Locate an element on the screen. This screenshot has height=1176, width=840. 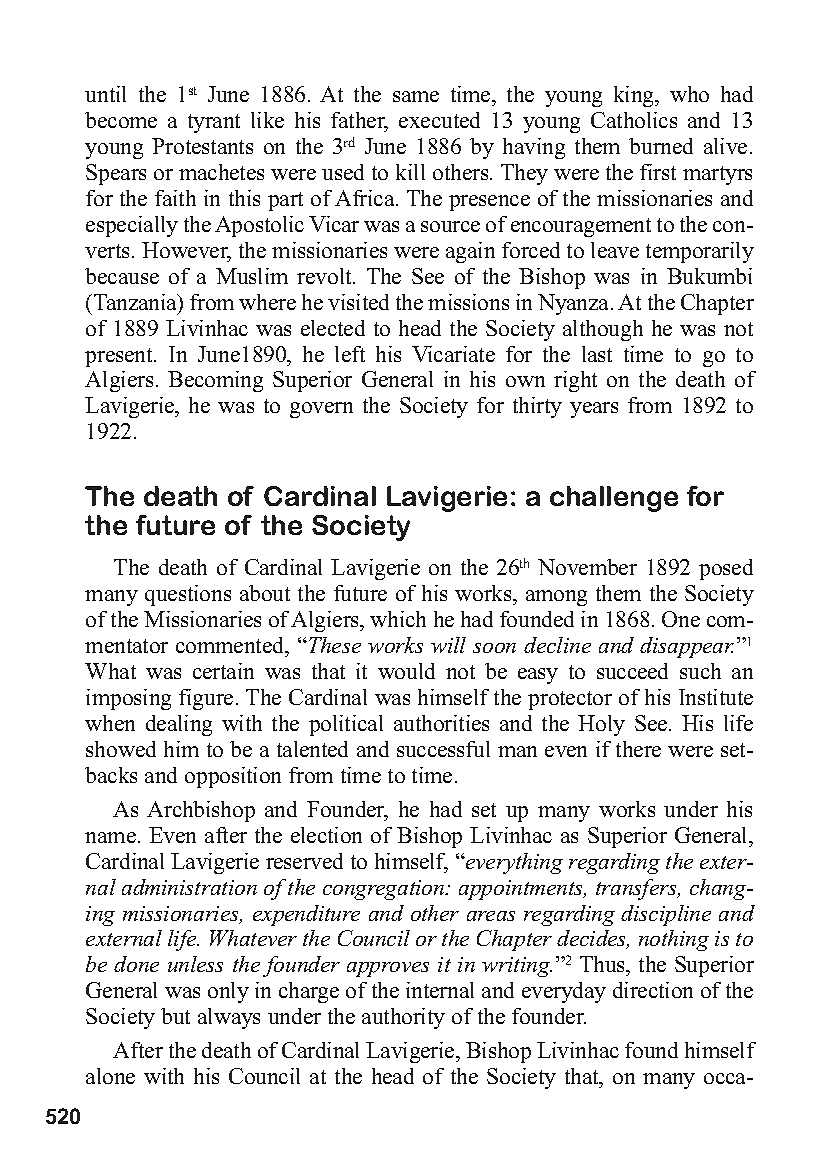
questions is located at coordinates (188, 595).
